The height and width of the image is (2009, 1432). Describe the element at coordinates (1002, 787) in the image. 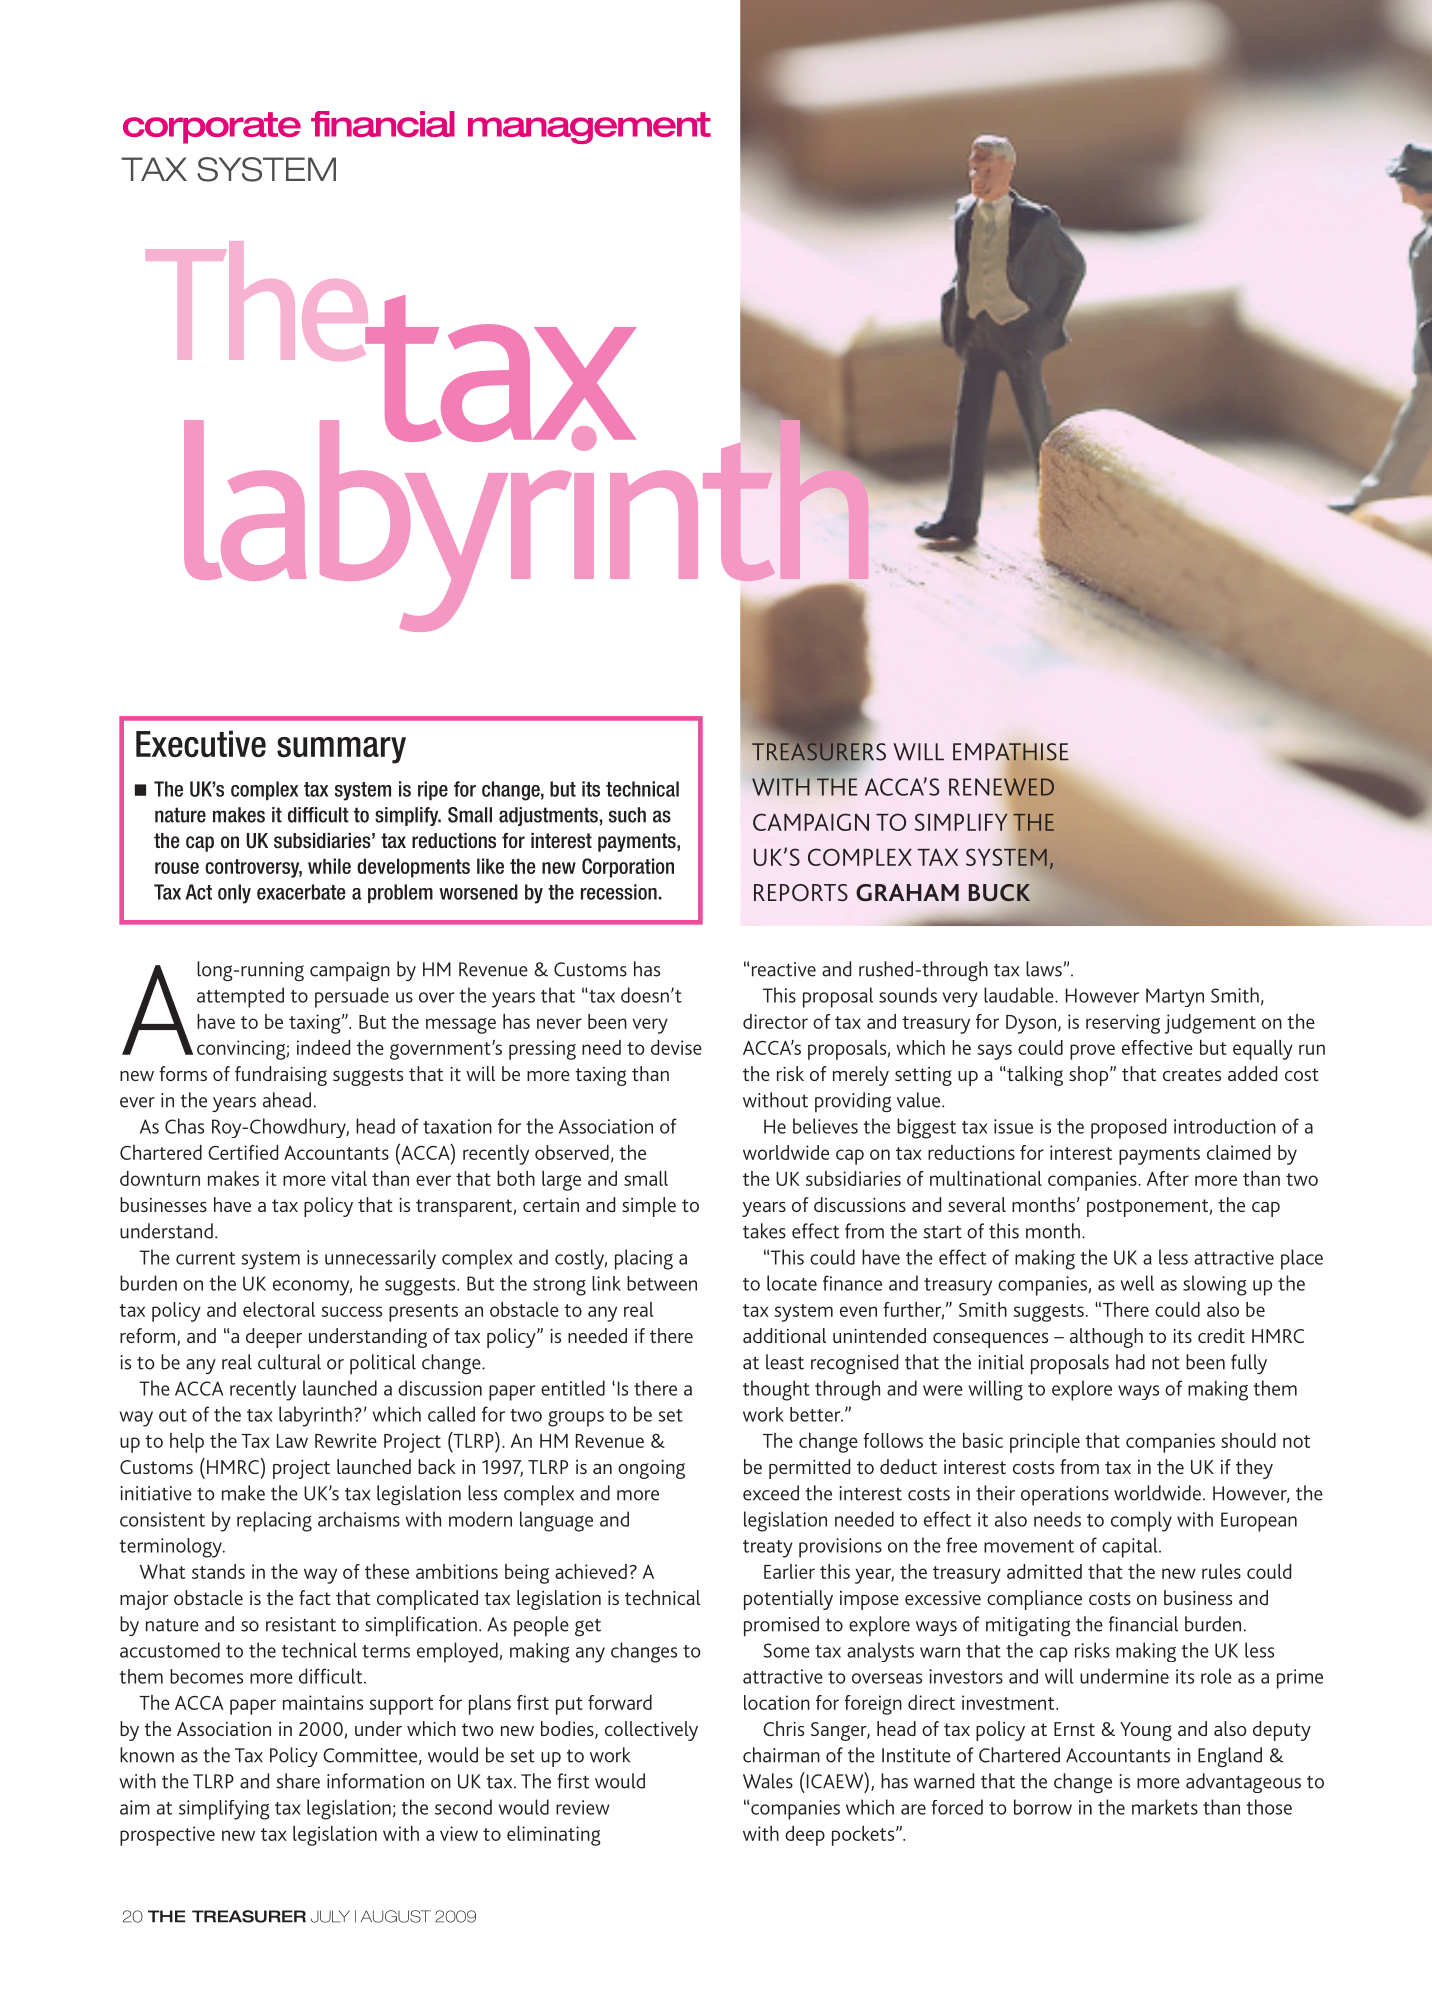

I see `RENEWED` at that location.
